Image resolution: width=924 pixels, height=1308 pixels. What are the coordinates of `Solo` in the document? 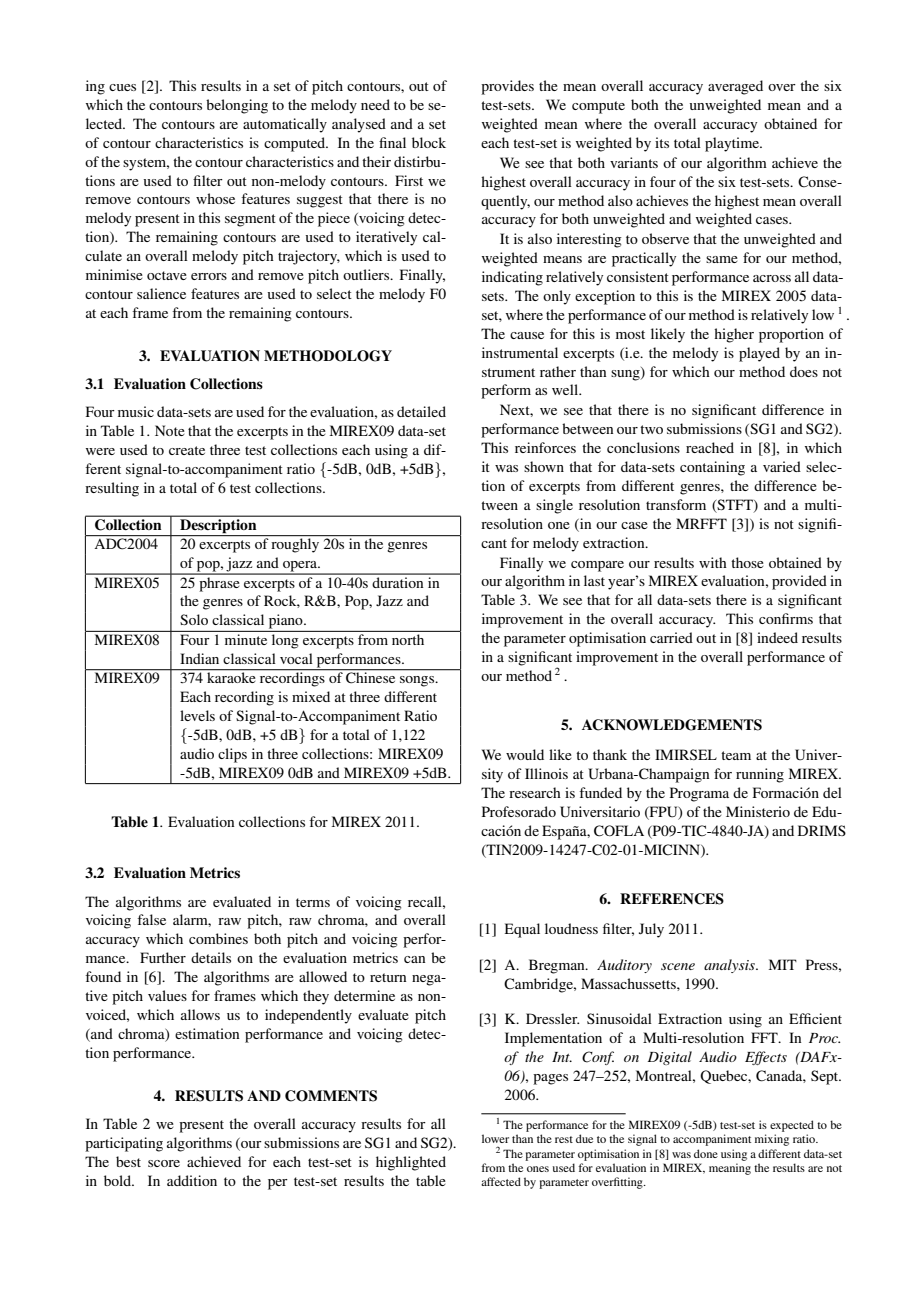 It's located at (194, 619).
